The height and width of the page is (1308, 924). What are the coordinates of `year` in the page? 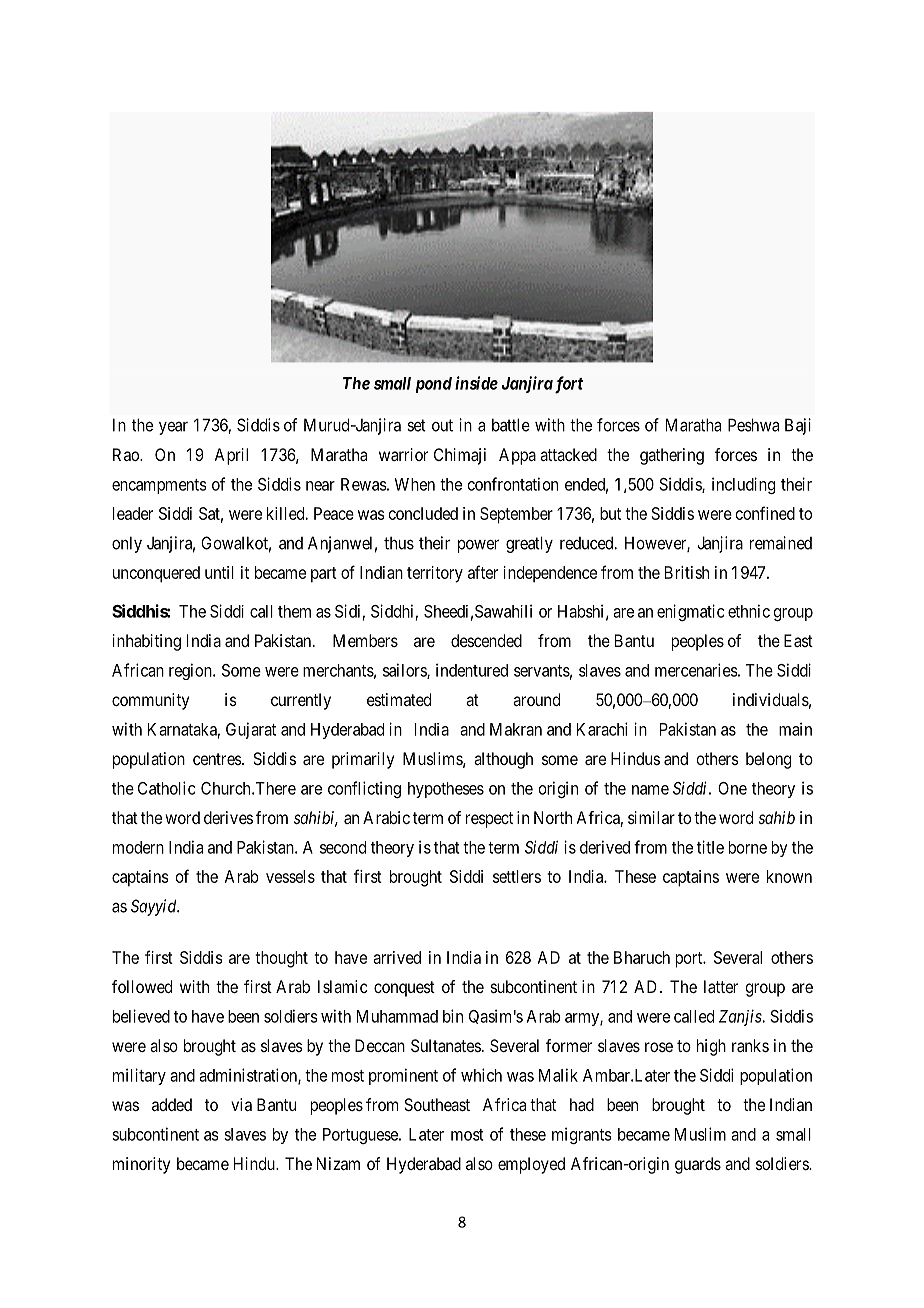 It's located at (173, 428).
